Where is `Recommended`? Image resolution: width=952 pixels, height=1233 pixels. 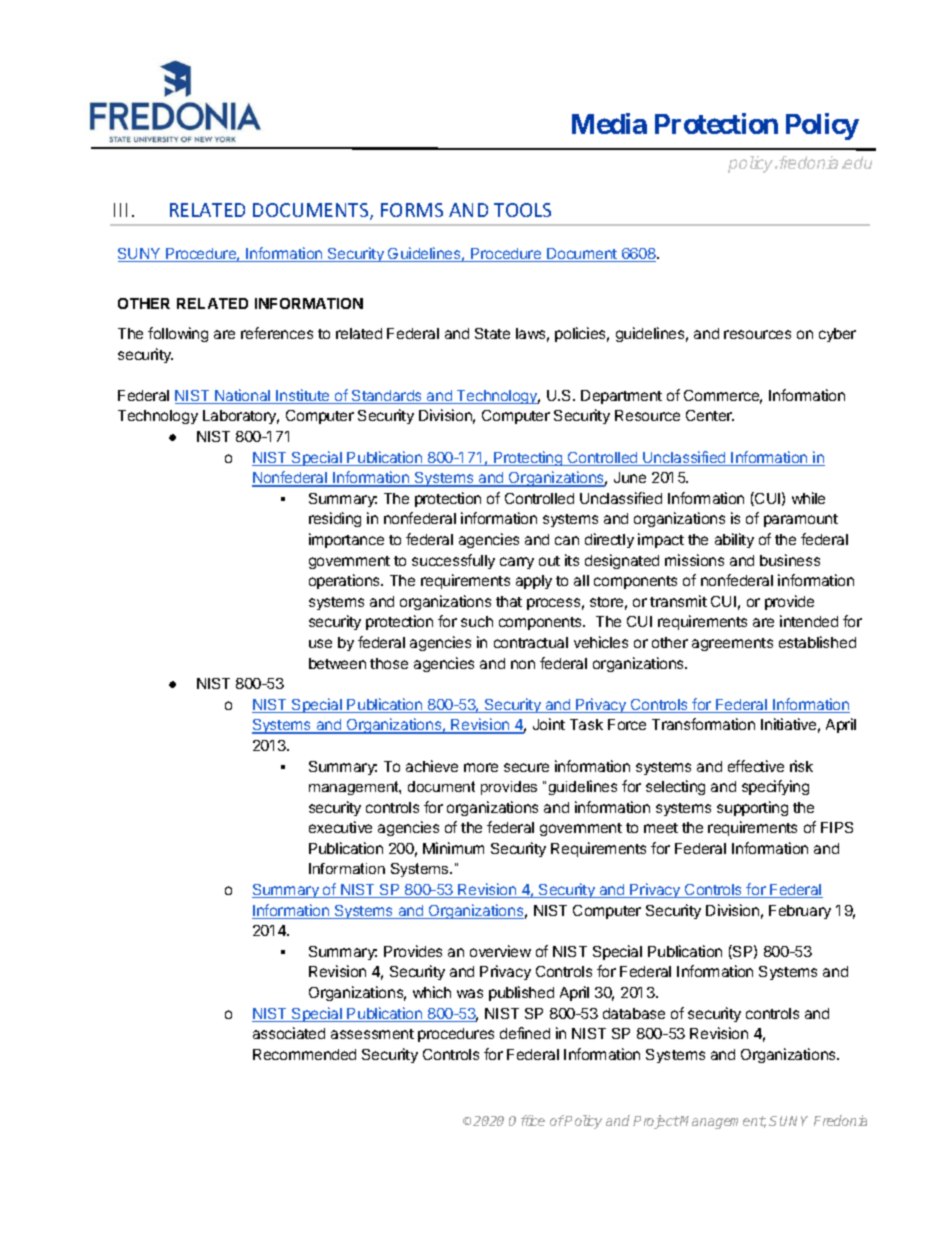 Recommended is located at coordinates (304, 1054).
